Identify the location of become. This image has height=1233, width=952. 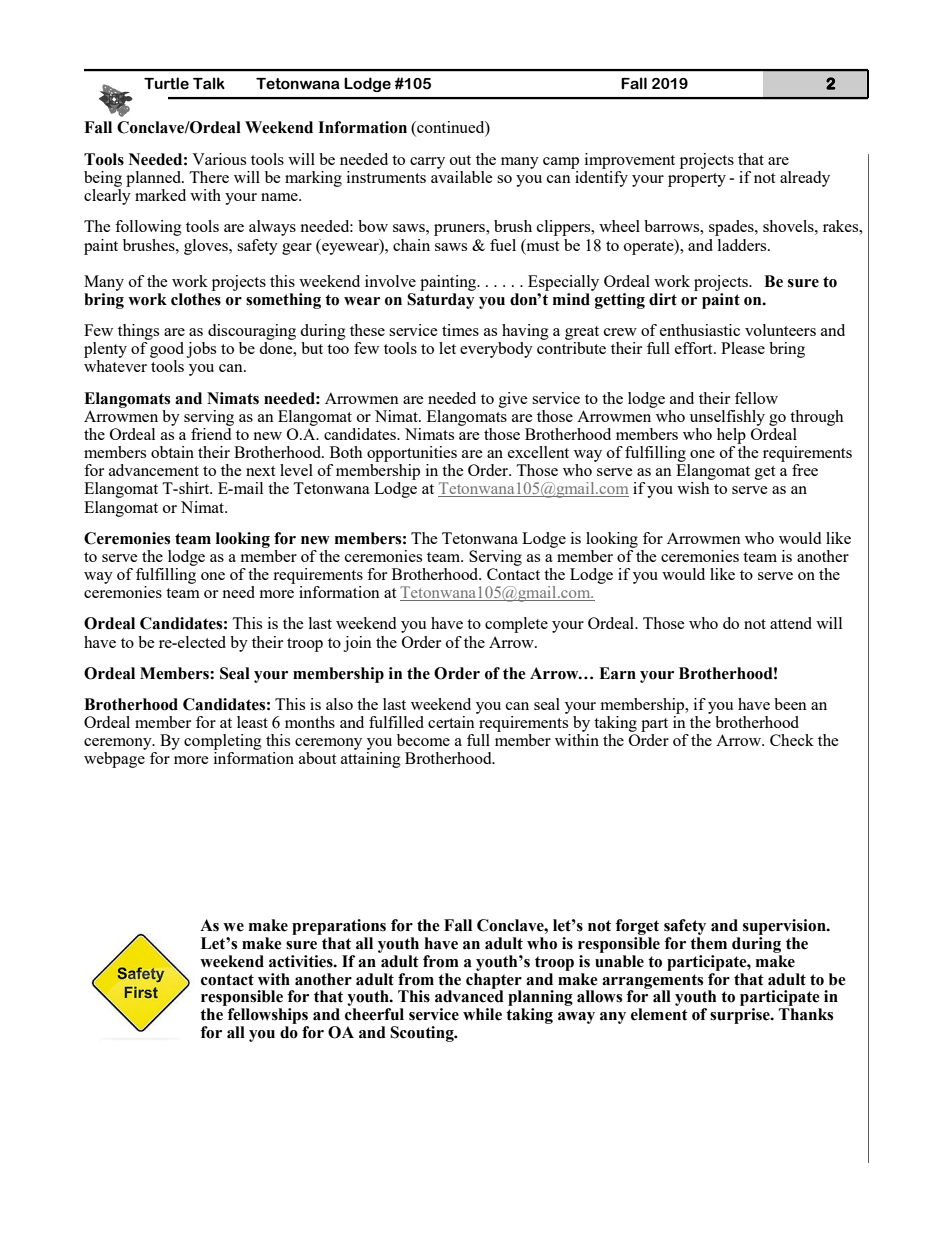
(423, 740).
